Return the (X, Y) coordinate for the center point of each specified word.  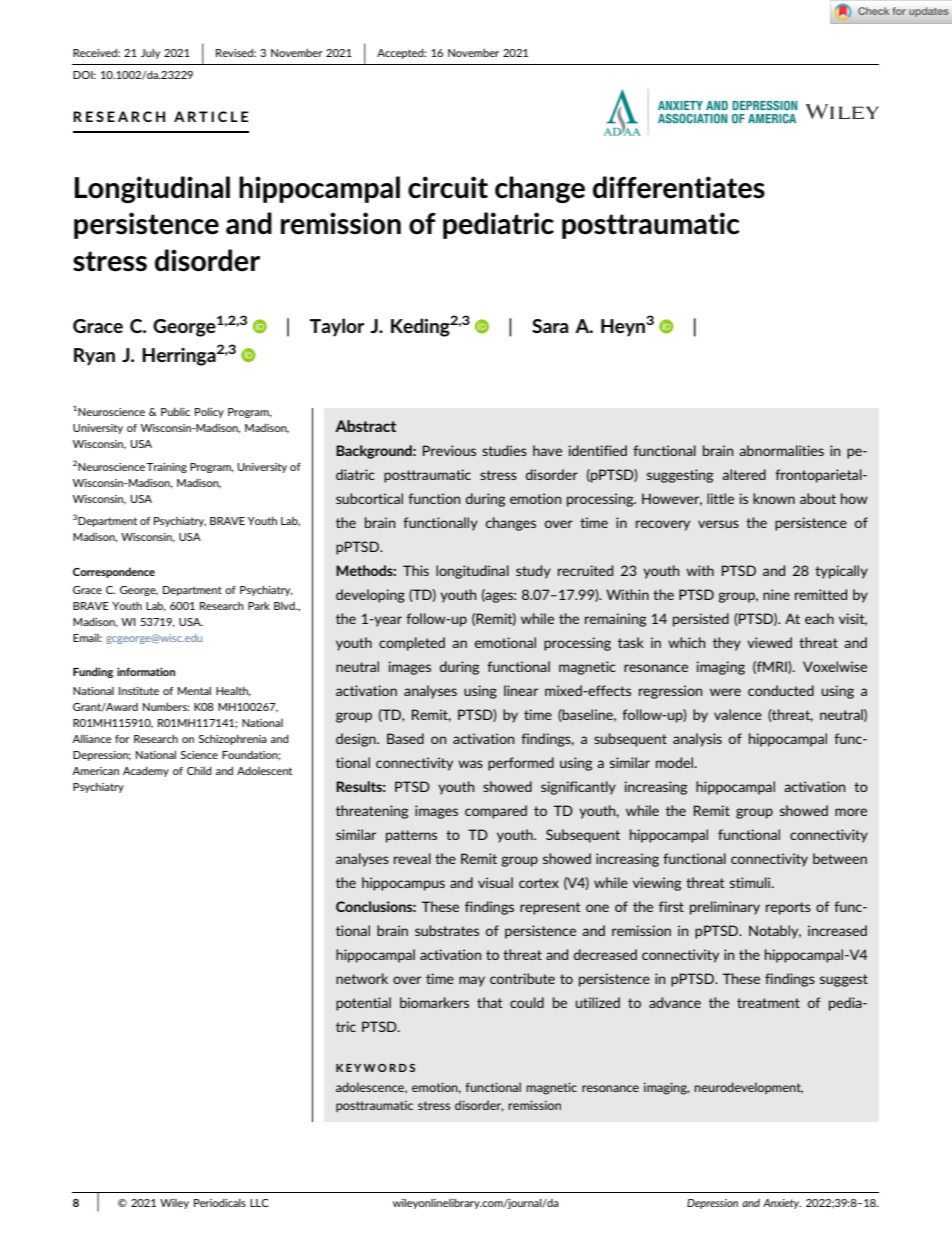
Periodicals (220, 1202)
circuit (448, 187)
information (146, 671)
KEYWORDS (375, 1068)
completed (412, 644)
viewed (769, 642)
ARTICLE (211, 116)
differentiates (679, 187)
